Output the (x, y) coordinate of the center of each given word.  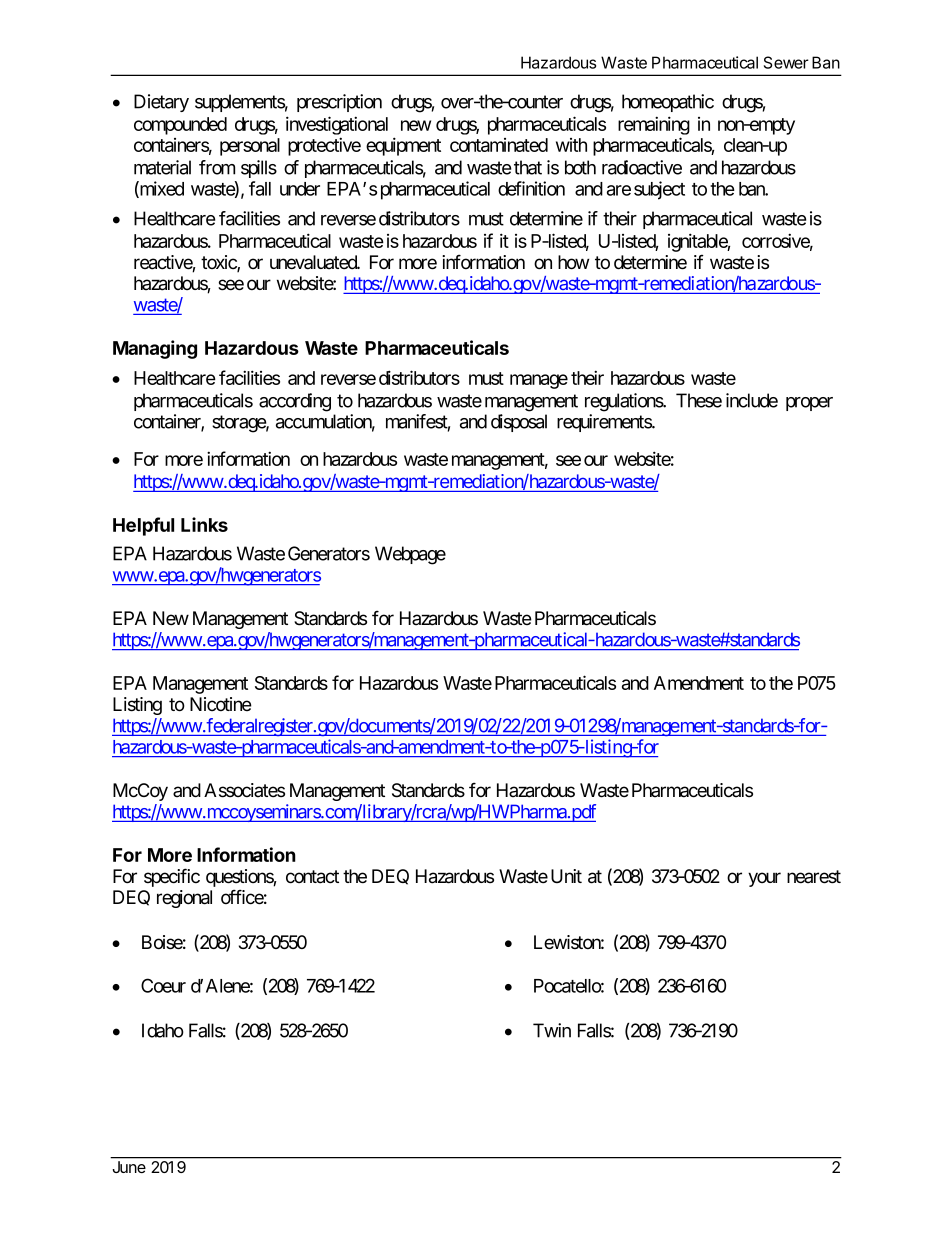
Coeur (163, 985)
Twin (552, 1030)
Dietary (161, 103)
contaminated (499, 145)
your (764, 879)
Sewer (786, 62)
